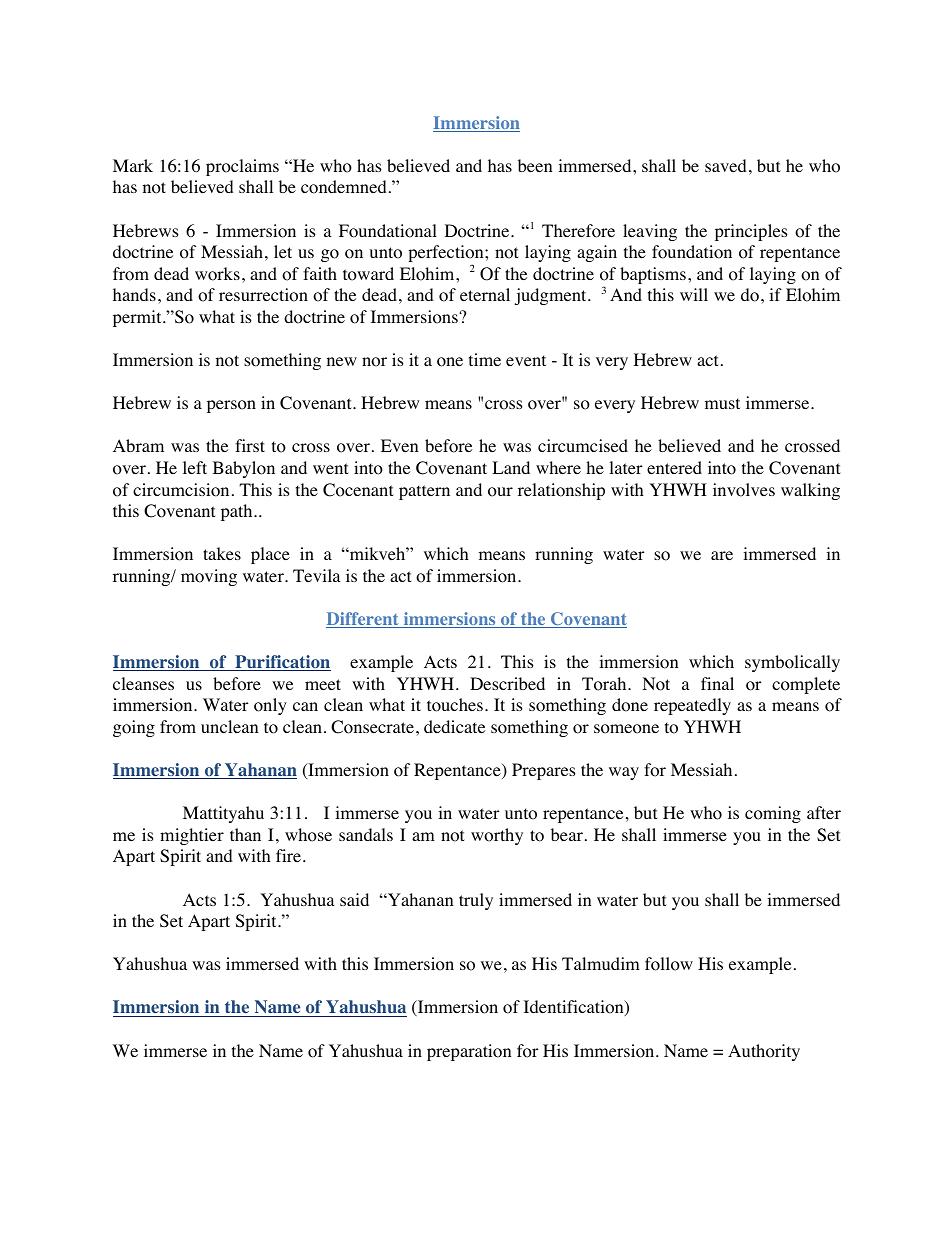  Describe the element at coordinates (469, 1052) in the screenshot. I see `preparation` at that location.
